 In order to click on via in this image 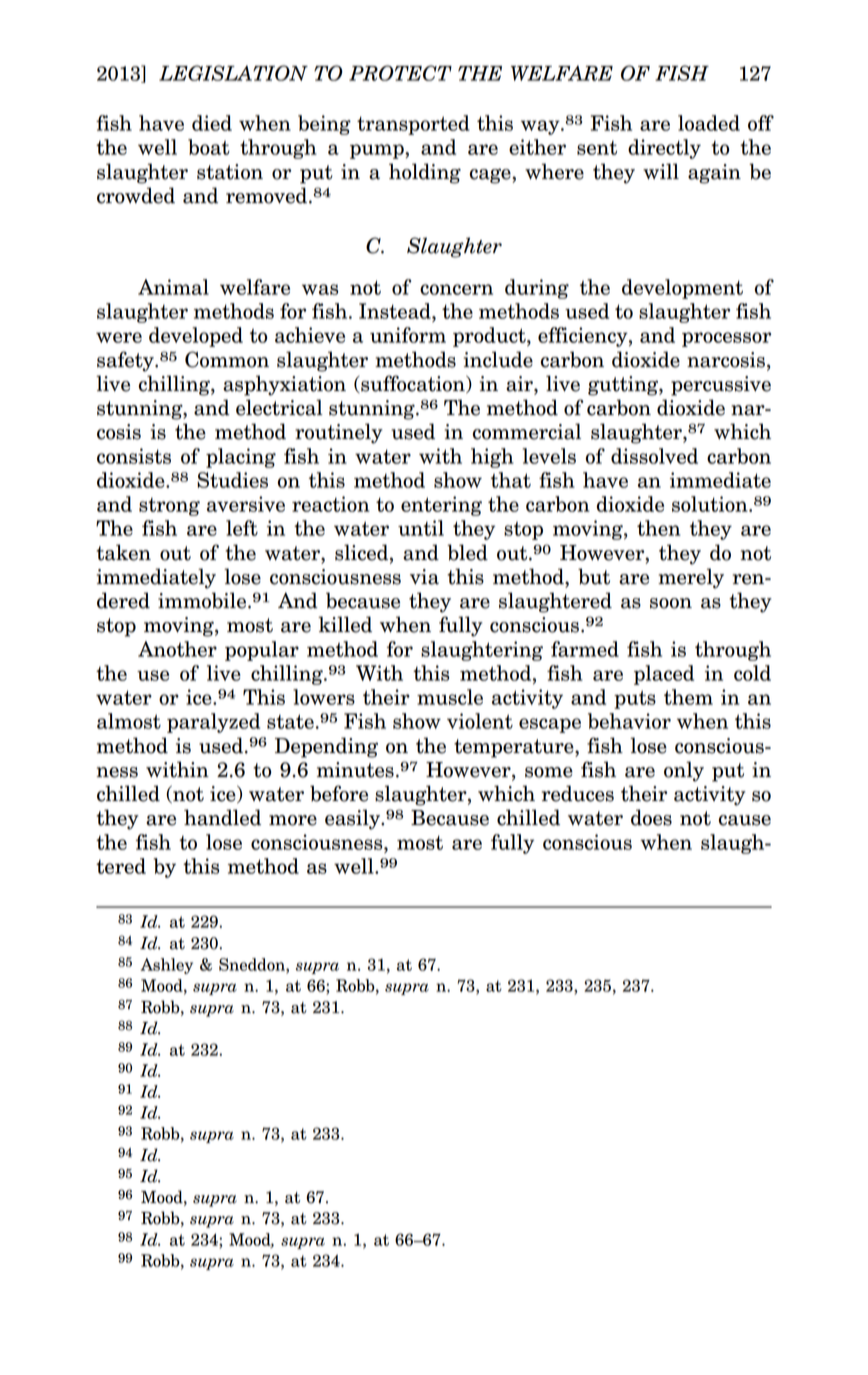, I will do `click(424, 577)`.
